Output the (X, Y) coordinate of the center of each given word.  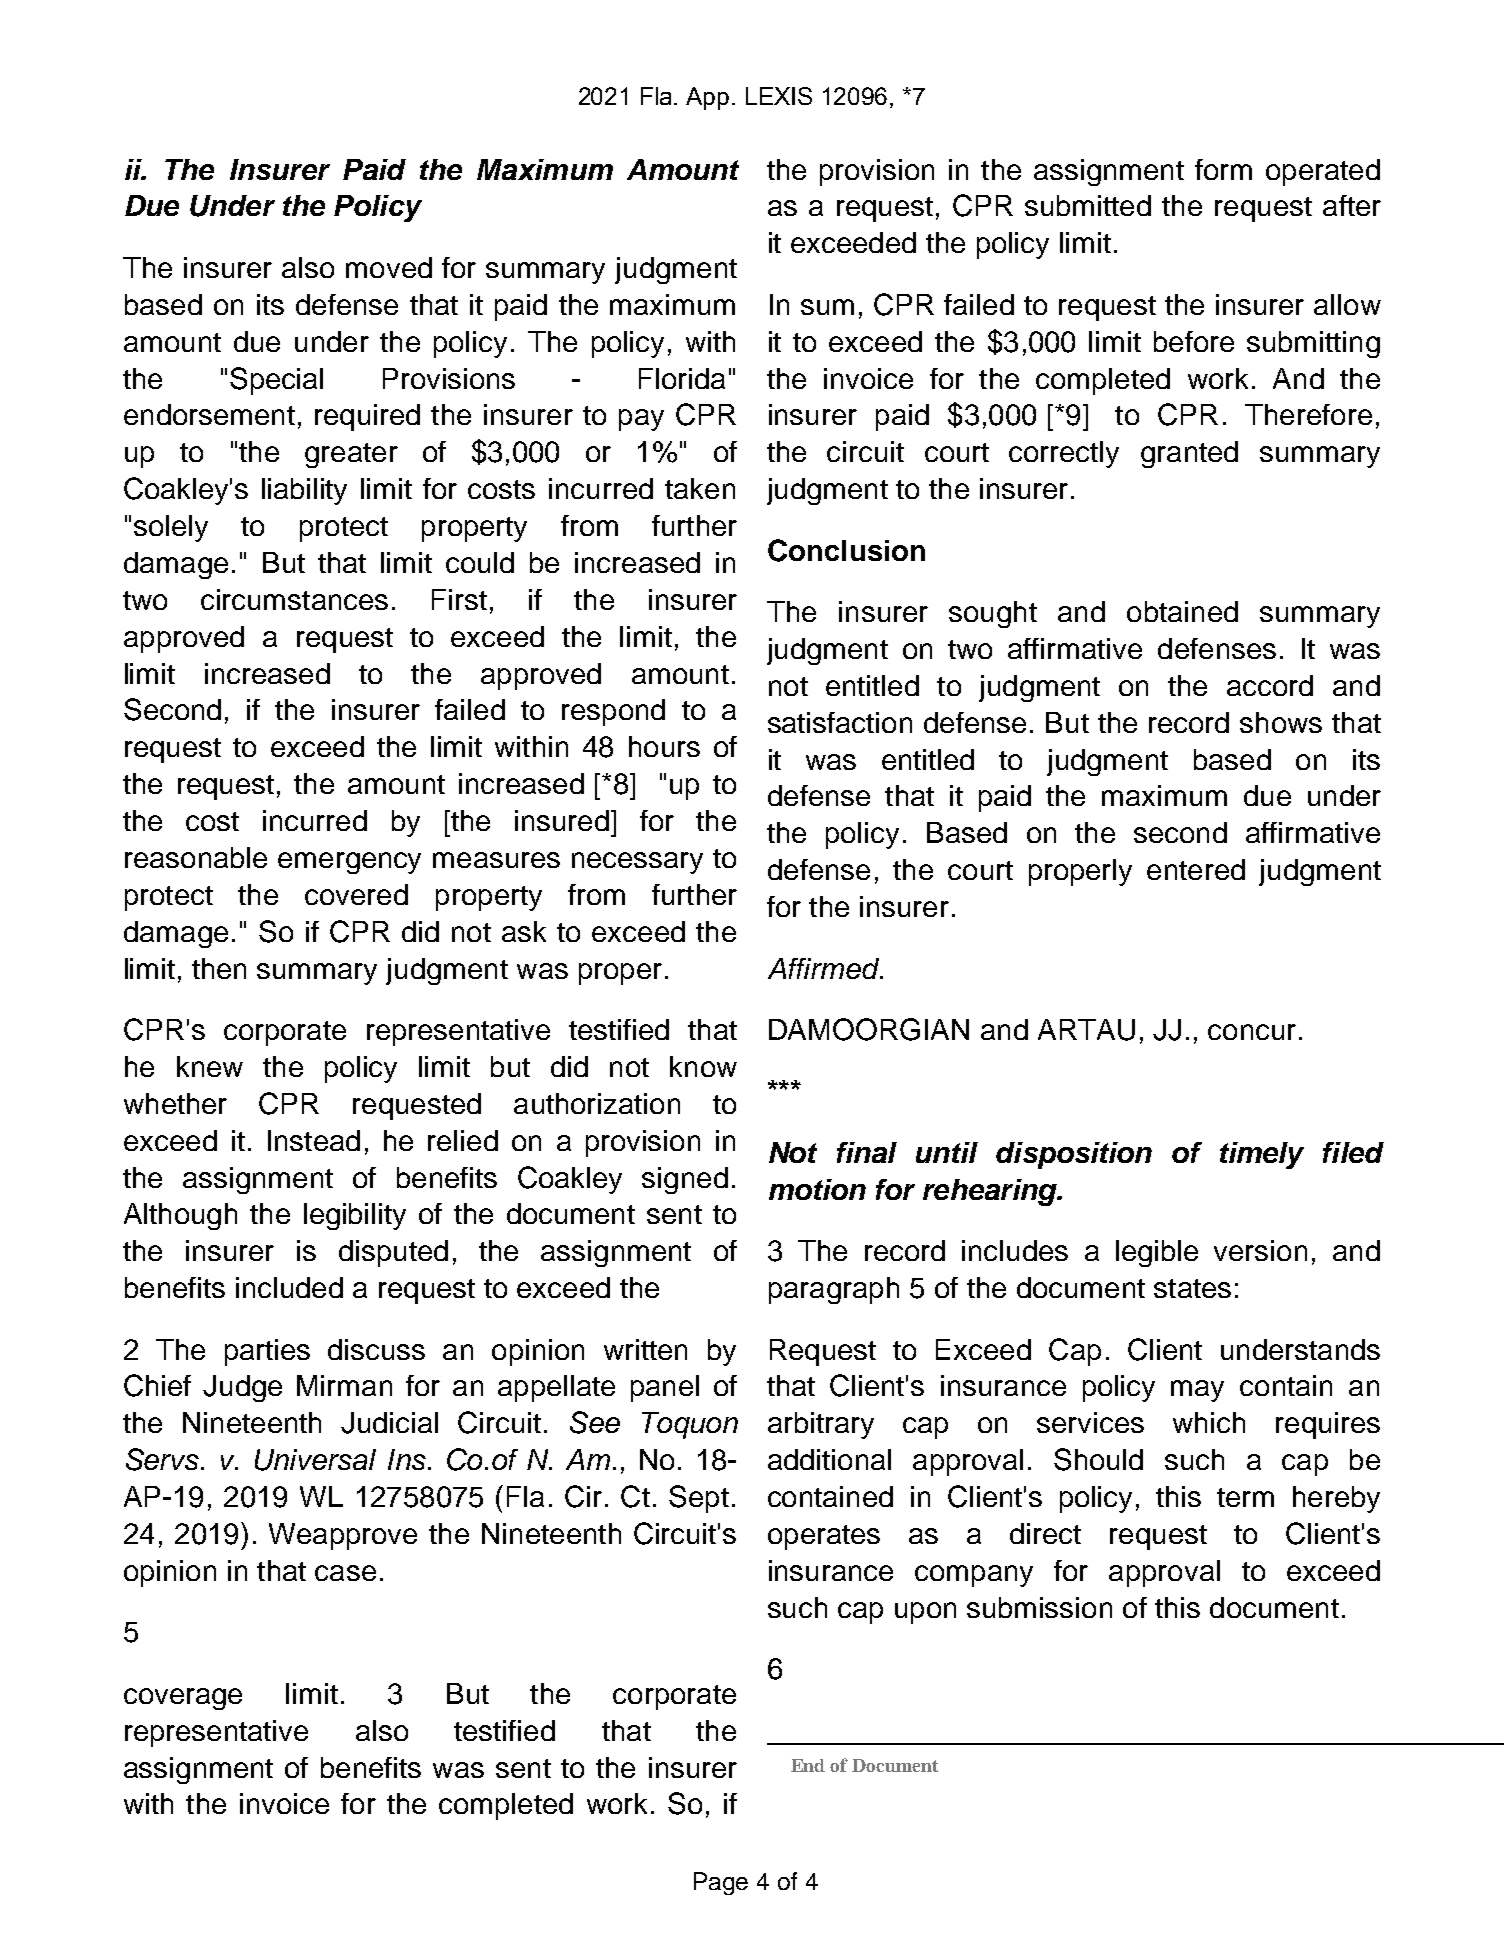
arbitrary (821, 1425)
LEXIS (779, 96)
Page (721, 1883)
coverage (183, 1699)
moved (389, 267)
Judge (242, 1388)
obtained (1182, 611)
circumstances (294, 599)
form (1223, 169)
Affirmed (825, 968)
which (1209, 1422)
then (219, 968)
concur (1252, 1032)
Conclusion (846, 550)
